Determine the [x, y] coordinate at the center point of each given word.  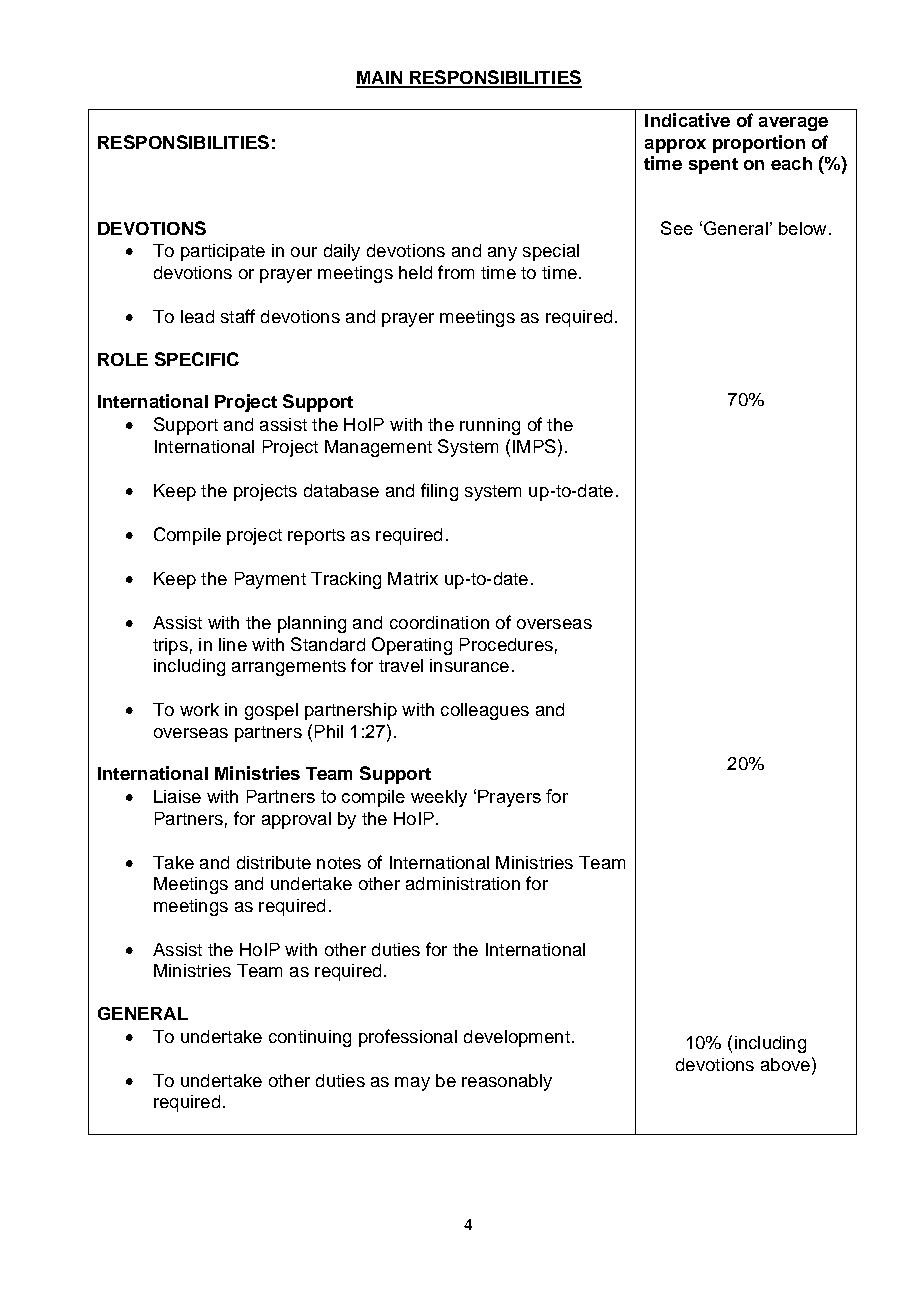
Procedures [506, 644]
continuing [310, 1038]
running [490, 426]
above [785, 1064]
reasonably [507, 1082]
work [199, 709]
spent [713, 166]
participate [223, 252]
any [502, 254]
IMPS [534, 446]
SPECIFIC [197, 359]
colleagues [485, 711]
